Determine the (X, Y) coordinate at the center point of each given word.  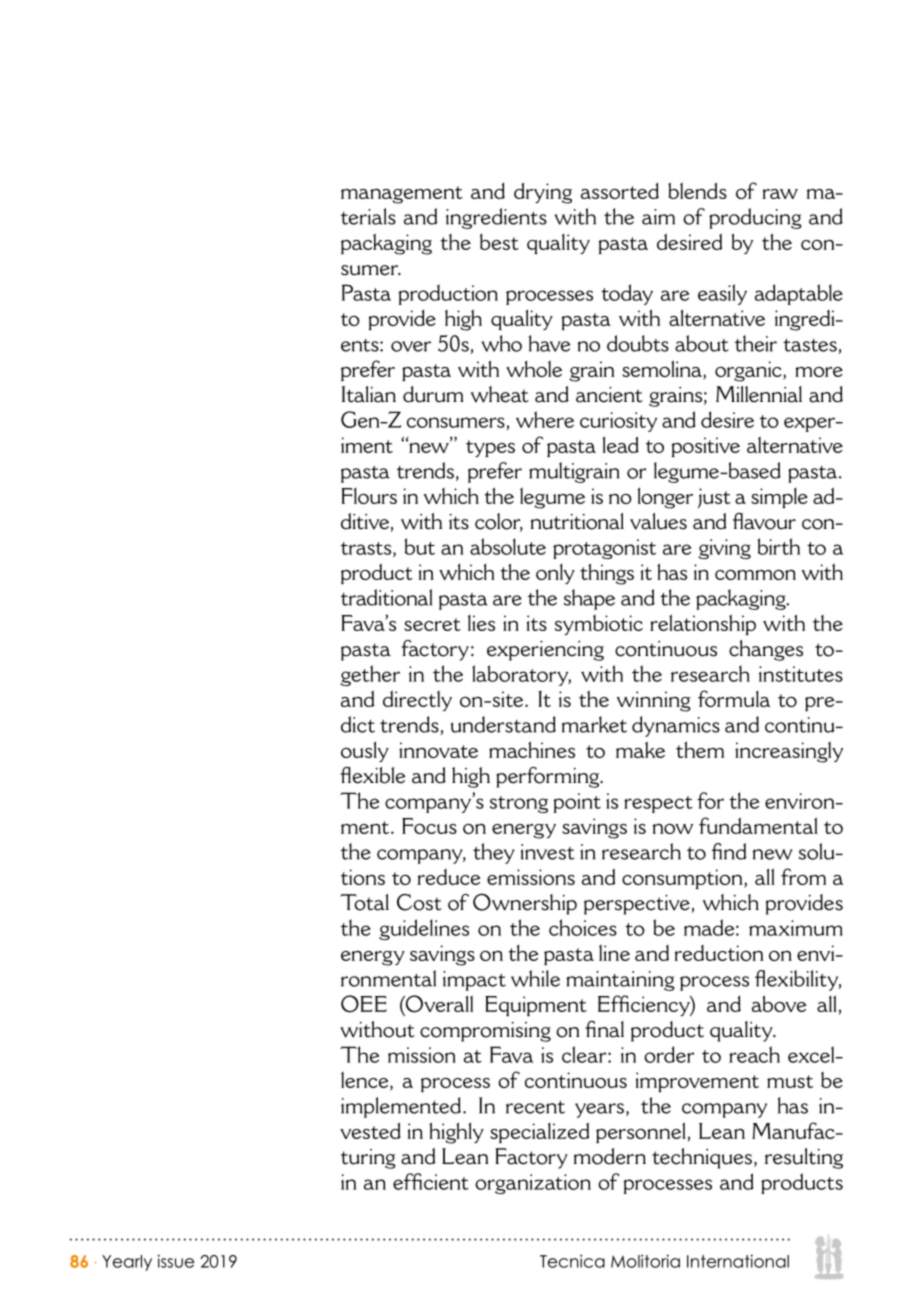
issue (176, 1261)
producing (755, 218)
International (738, 1261)
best (499, 241)
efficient (431, 1181)
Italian (369, 394)
